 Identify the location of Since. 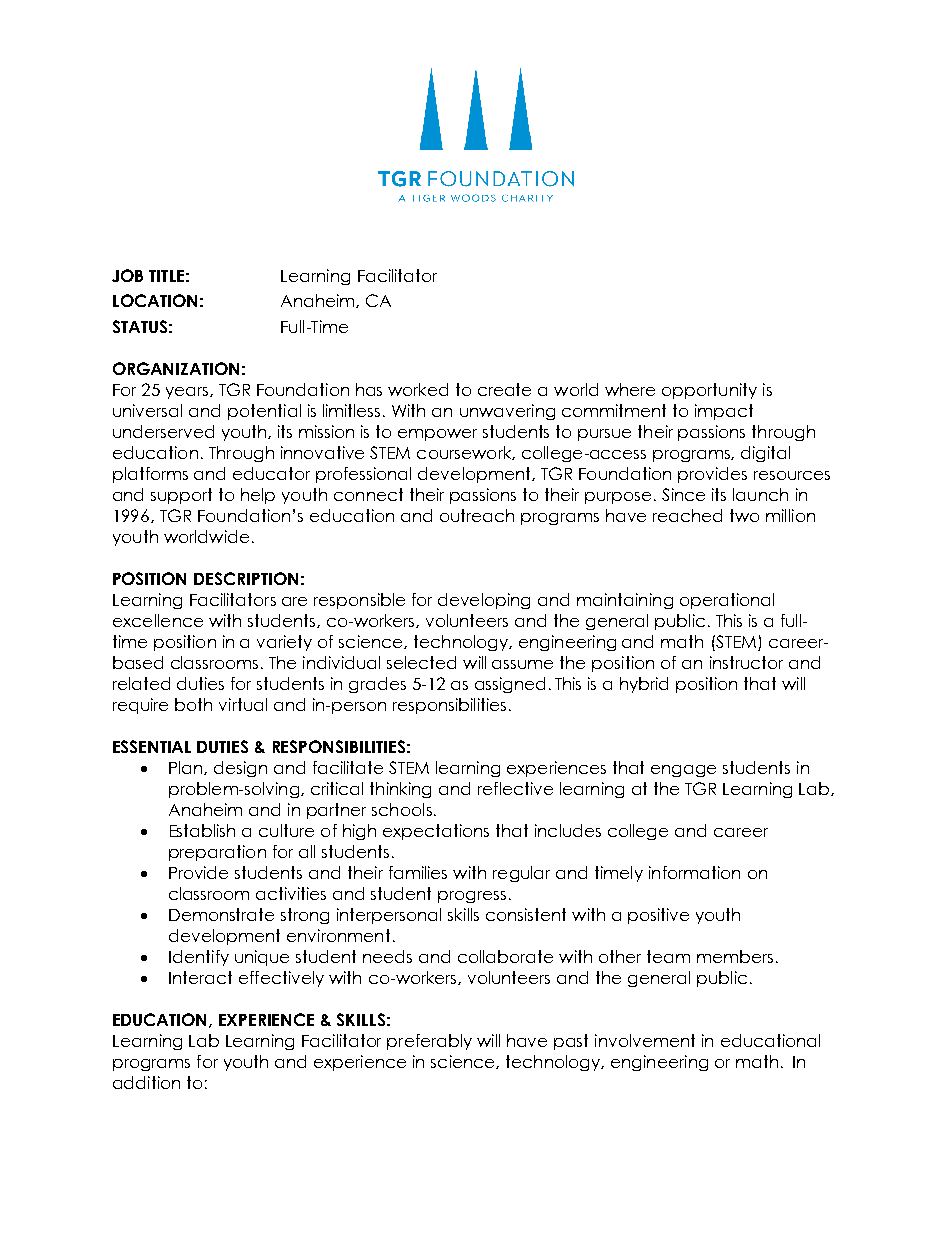
(683, 494).
